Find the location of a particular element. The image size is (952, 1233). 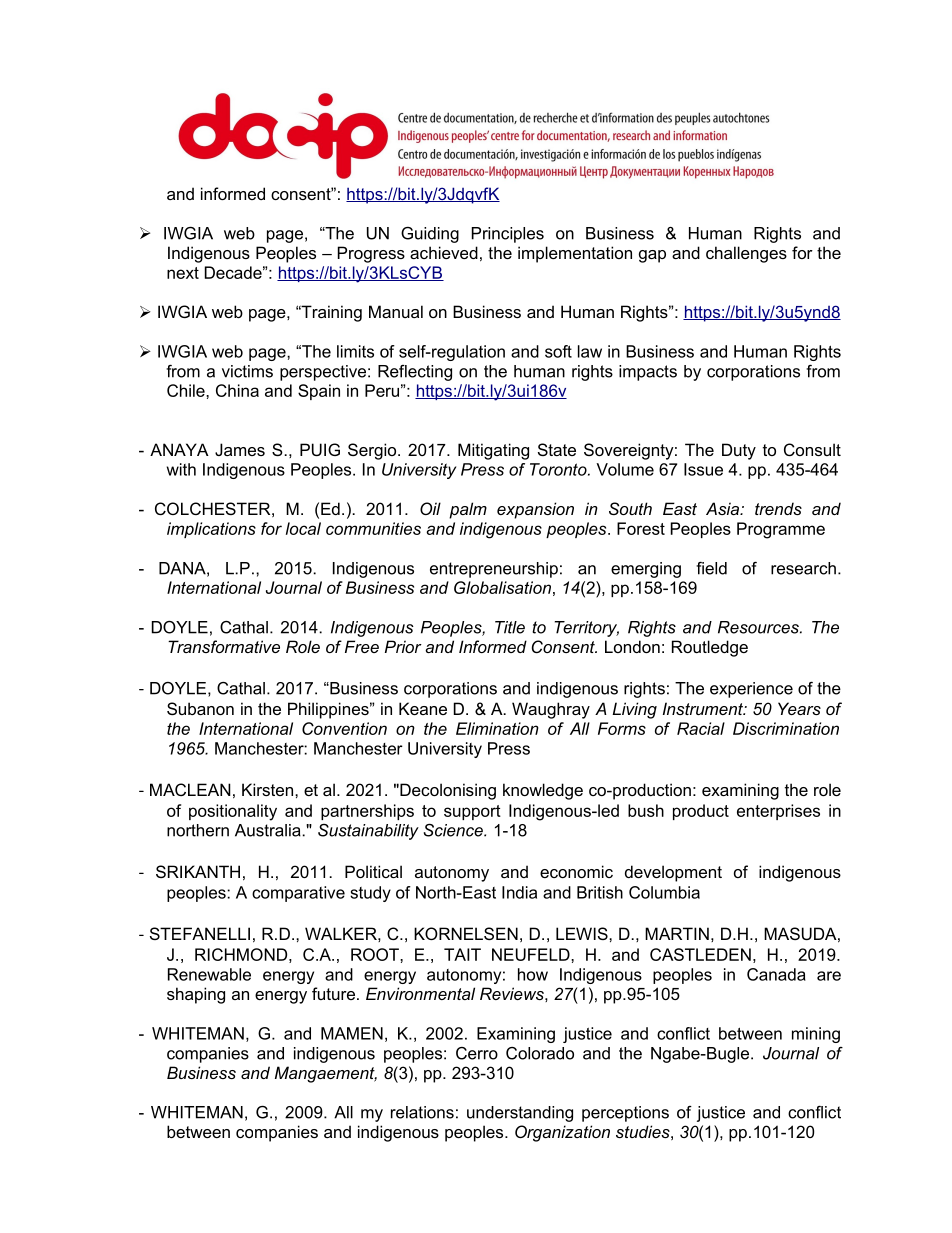

Australia is located at coordinates (269, 830).
